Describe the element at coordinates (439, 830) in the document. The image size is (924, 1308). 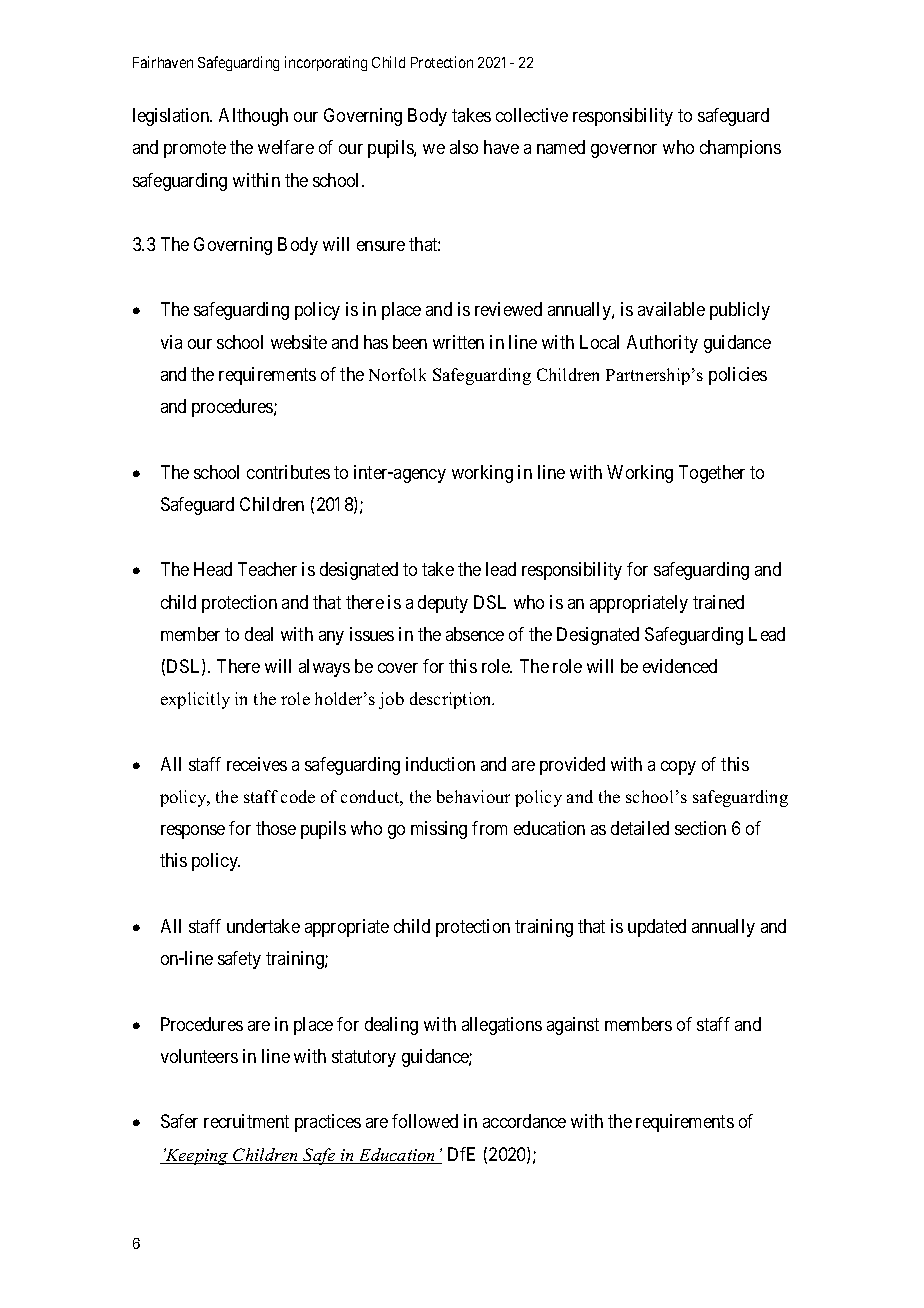
I see `missing` at that location.
